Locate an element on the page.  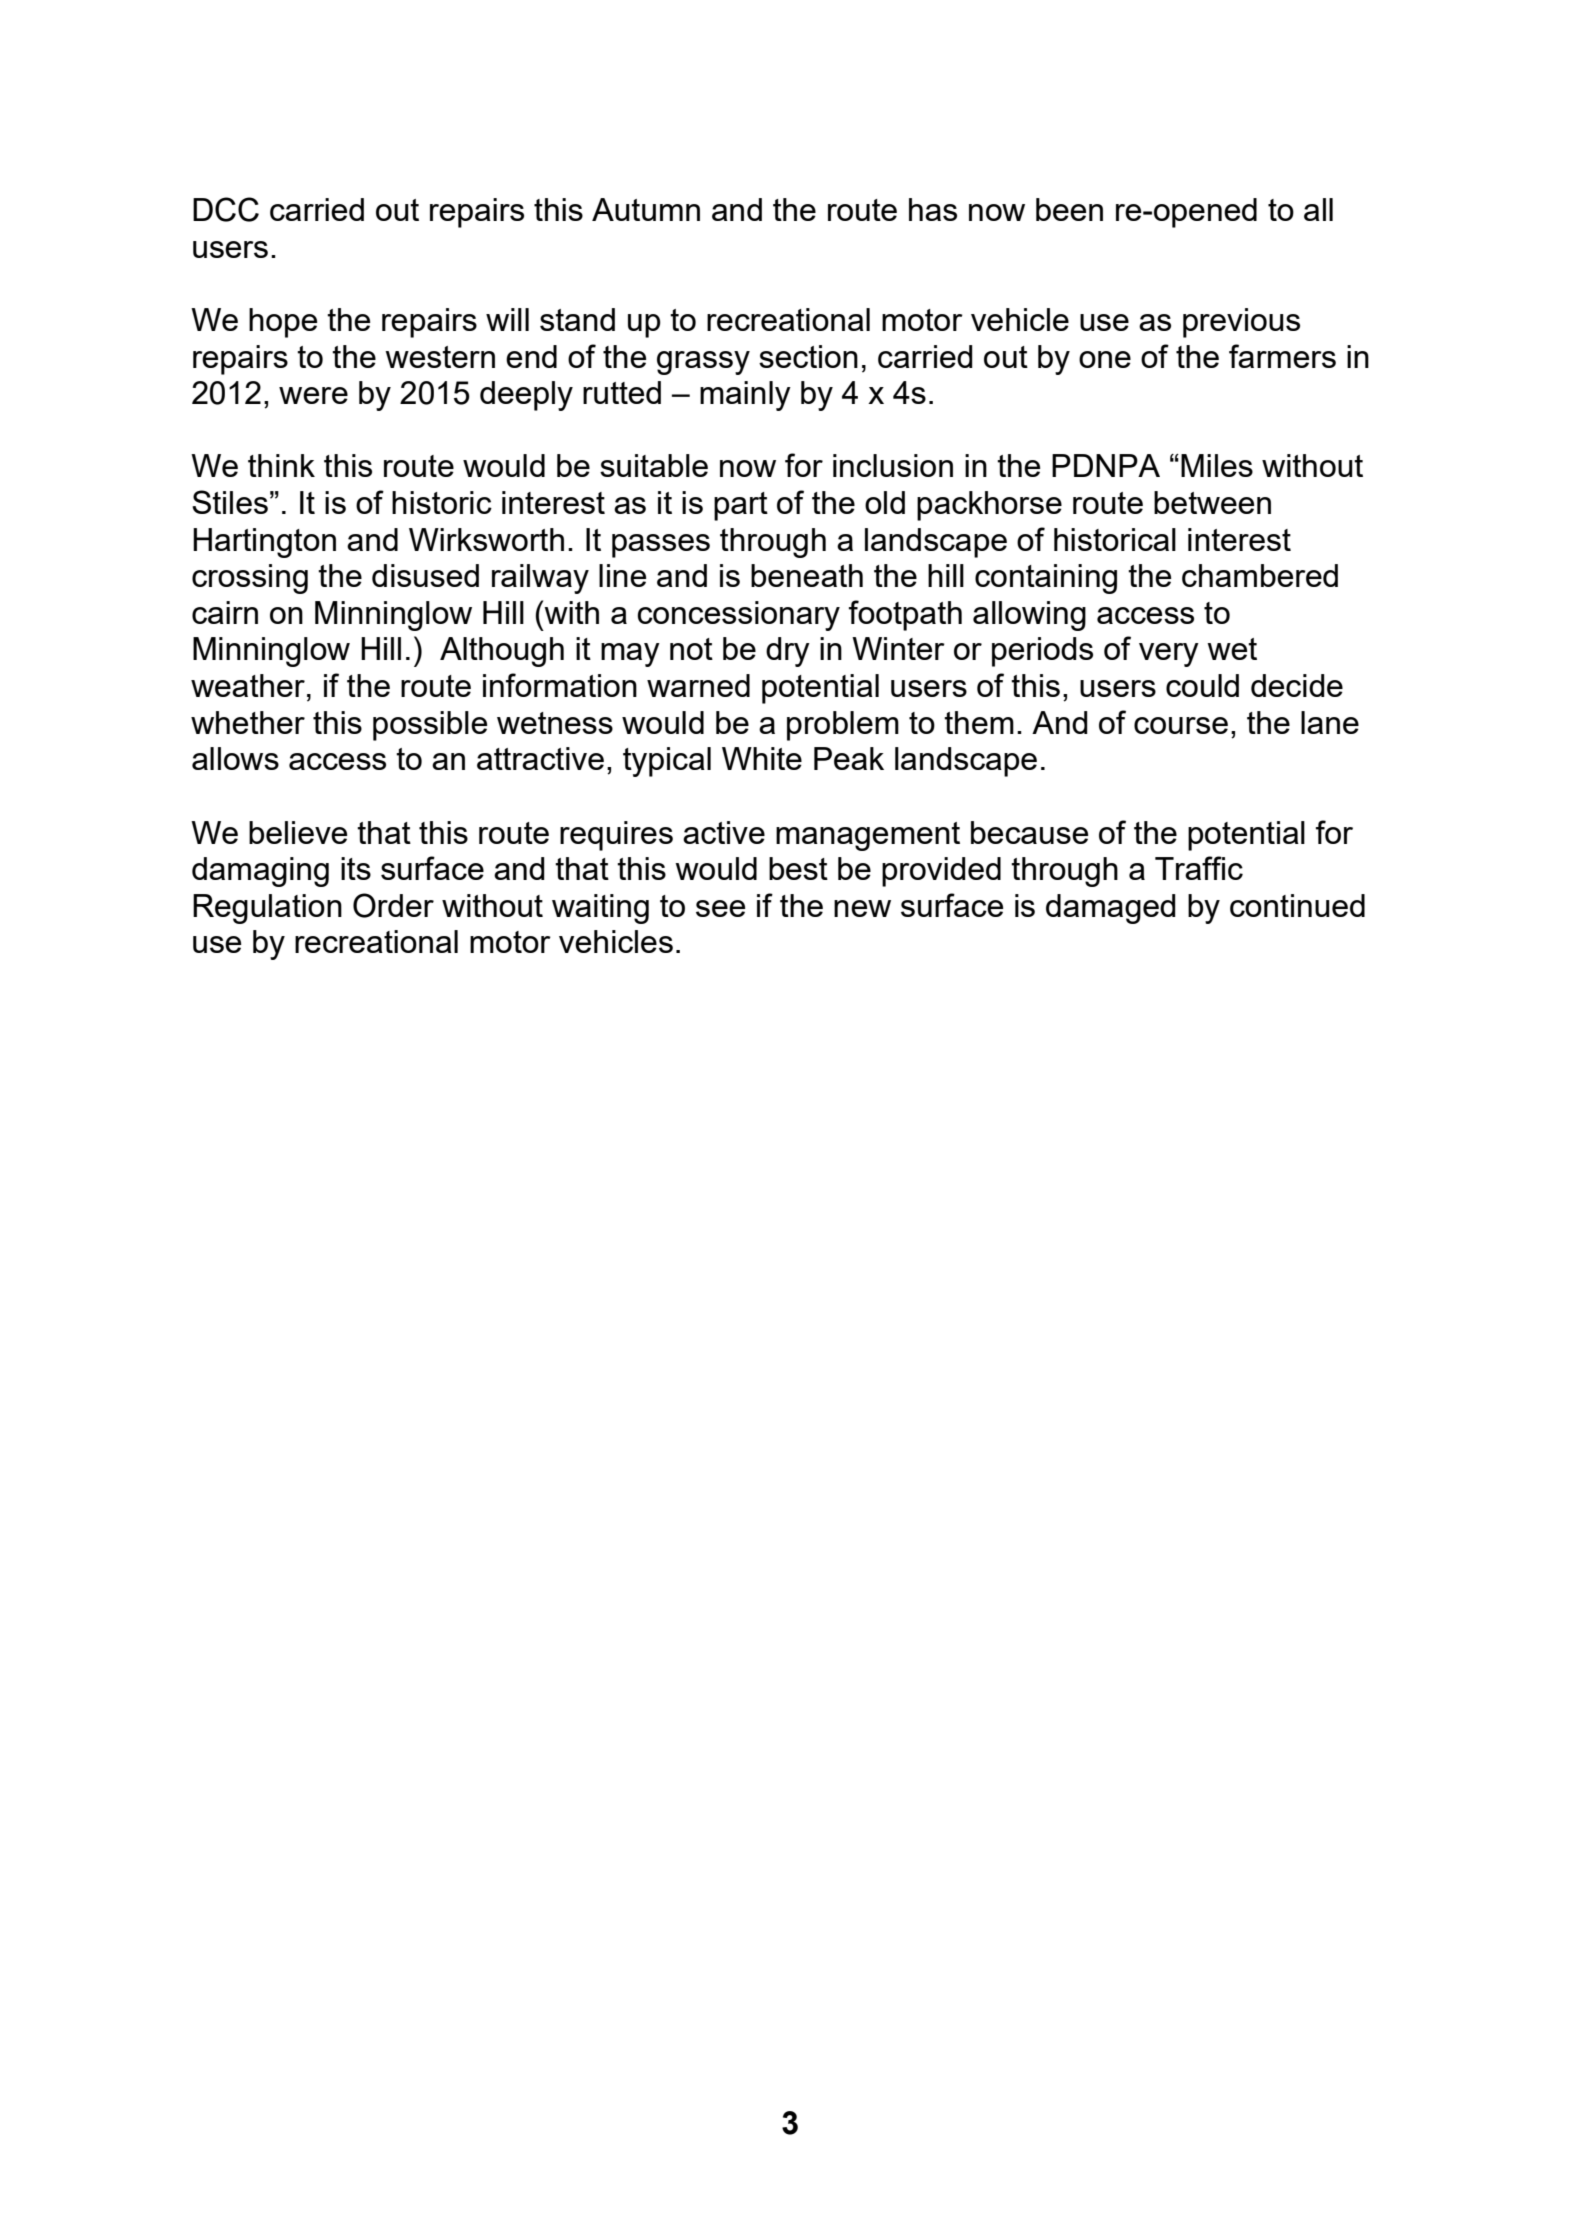
DCC is located at coordinates (226, 209).
